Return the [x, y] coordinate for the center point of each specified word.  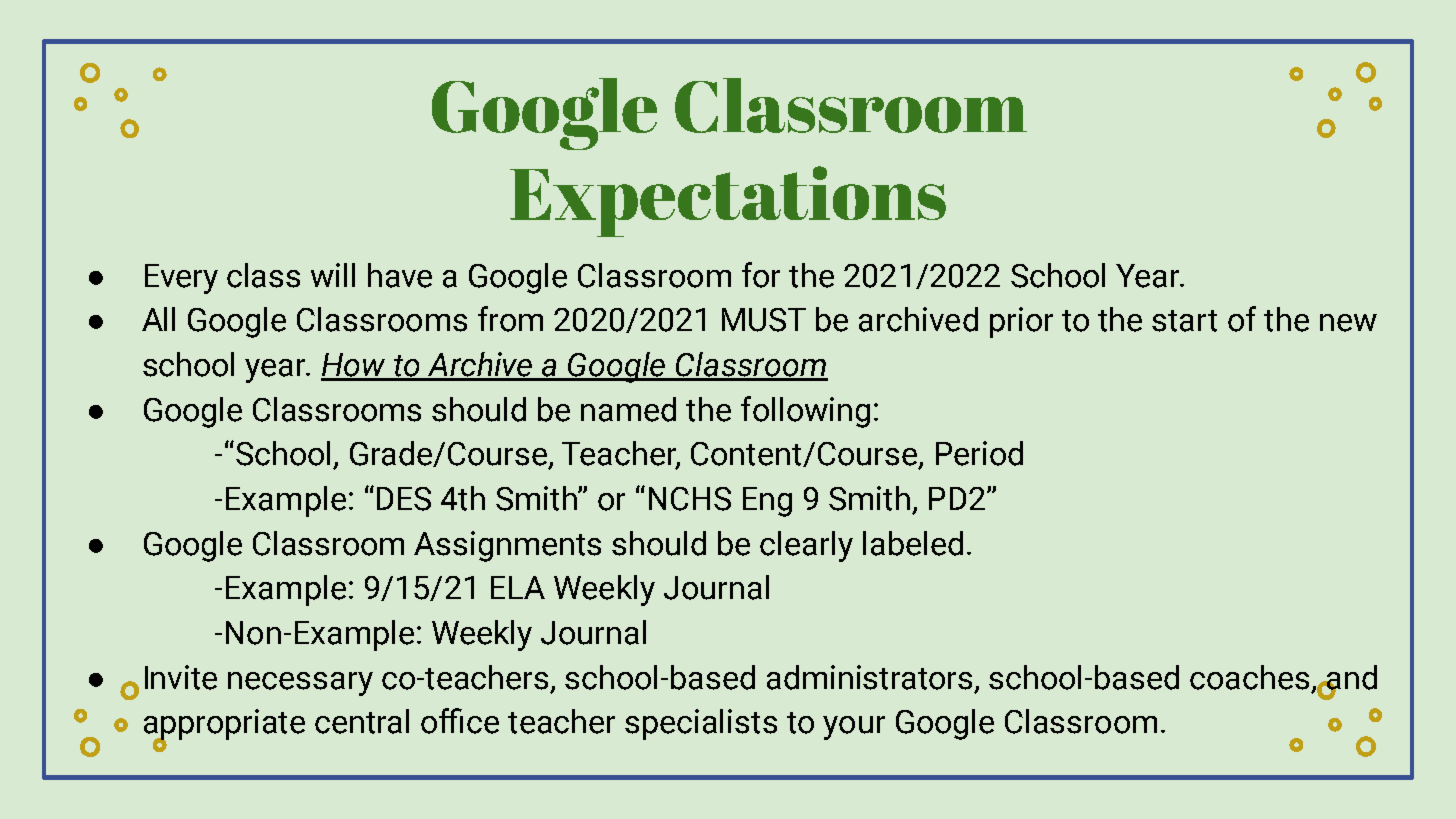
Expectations [728, 201]
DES [404, 499]
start [1184, 321]
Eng [767, 502]
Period [979, 453]
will [333, 275]
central [362, 721]
